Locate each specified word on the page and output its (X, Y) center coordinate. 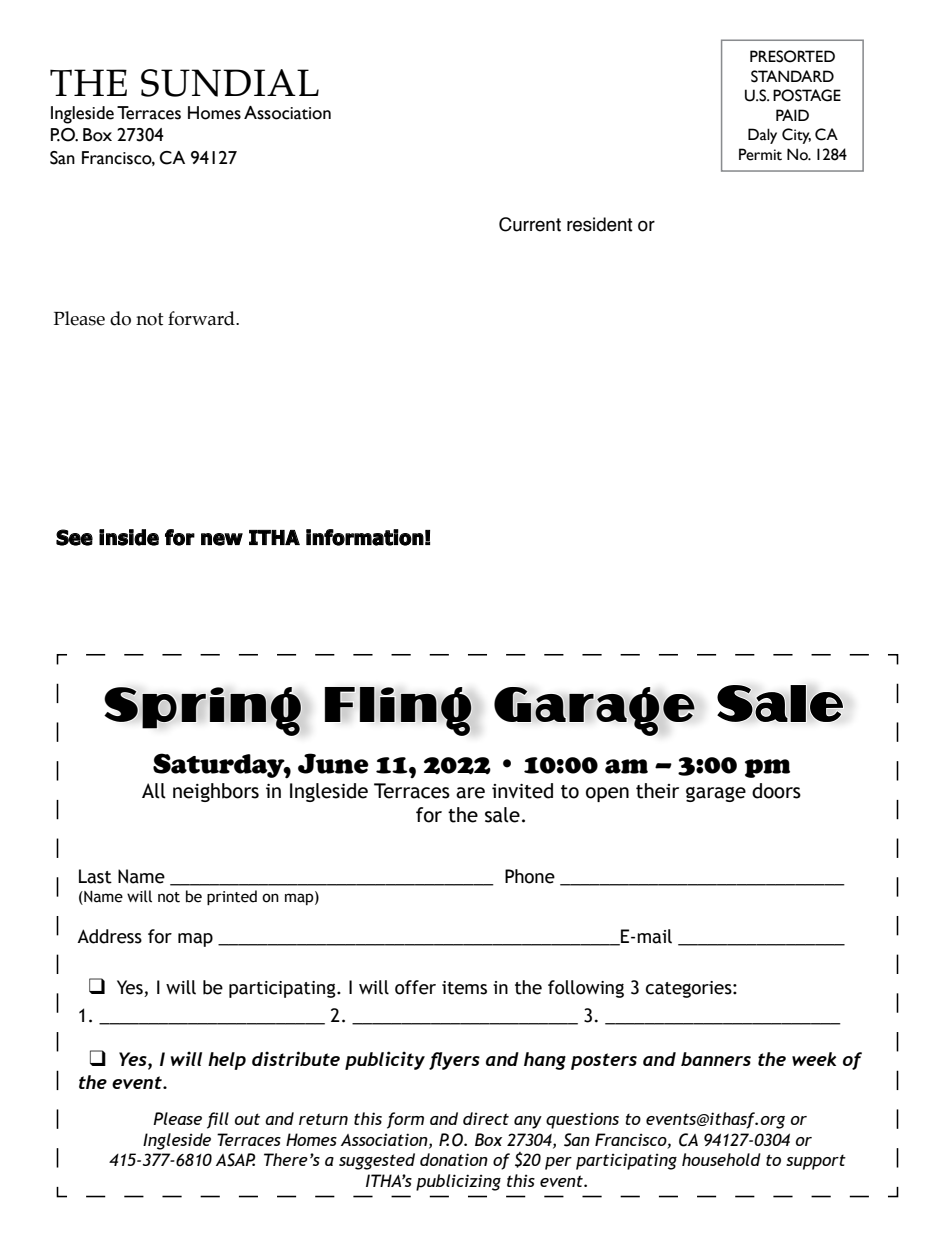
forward (202, 318)
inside (129, 537)
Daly (762, 136)
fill (218, 1120)
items (464, 988)
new (222, 539)
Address (109, 936)
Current (530, 224)
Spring (202, 711)
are (470, 793)
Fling (398, 711)
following (586, 989)
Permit (760, 154)
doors (776, 791)
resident (600, 224)
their (657, 791)
